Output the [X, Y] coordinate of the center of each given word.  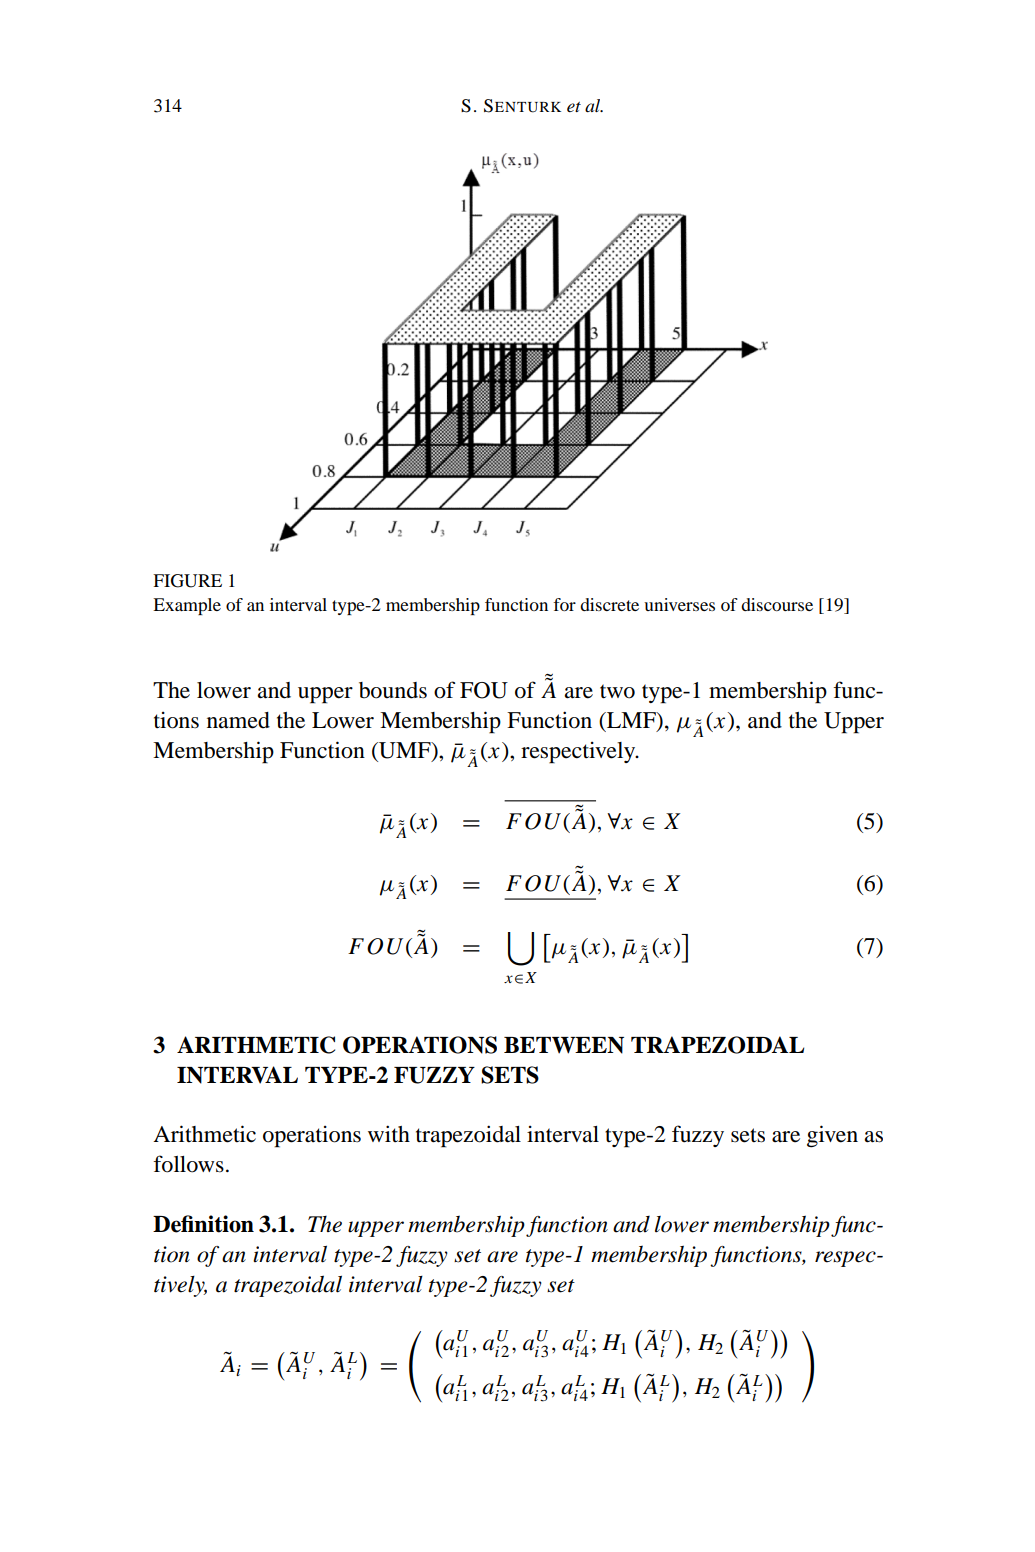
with [389, 1133]
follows [188, 1164]
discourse [777, 604]
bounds [393, 690]
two [617, 691]
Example [187, 606]
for [564, 604]
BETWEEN [564, 1045]
